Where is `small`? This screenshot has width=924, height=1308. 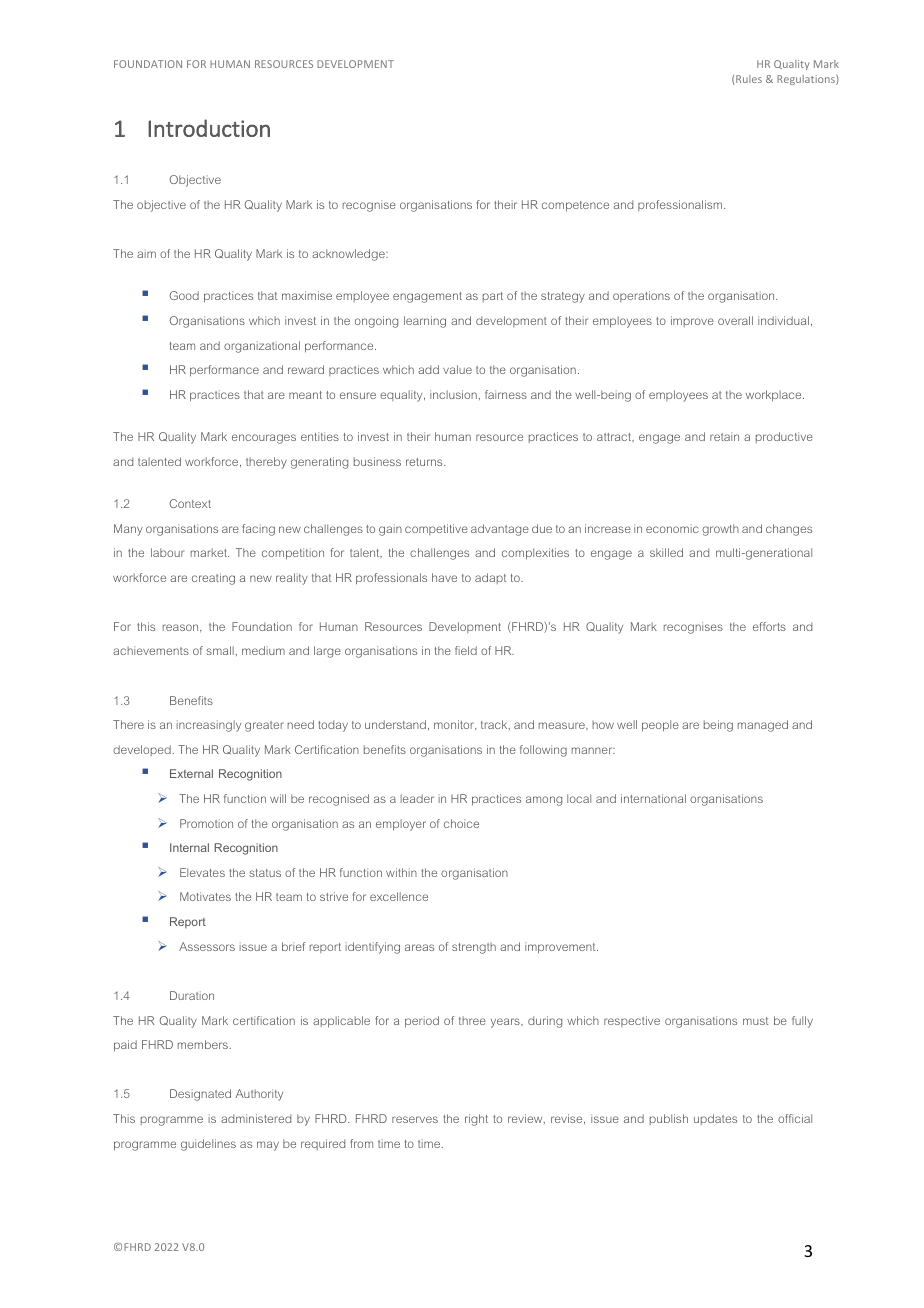 small is located at coordinates (220, 650).
